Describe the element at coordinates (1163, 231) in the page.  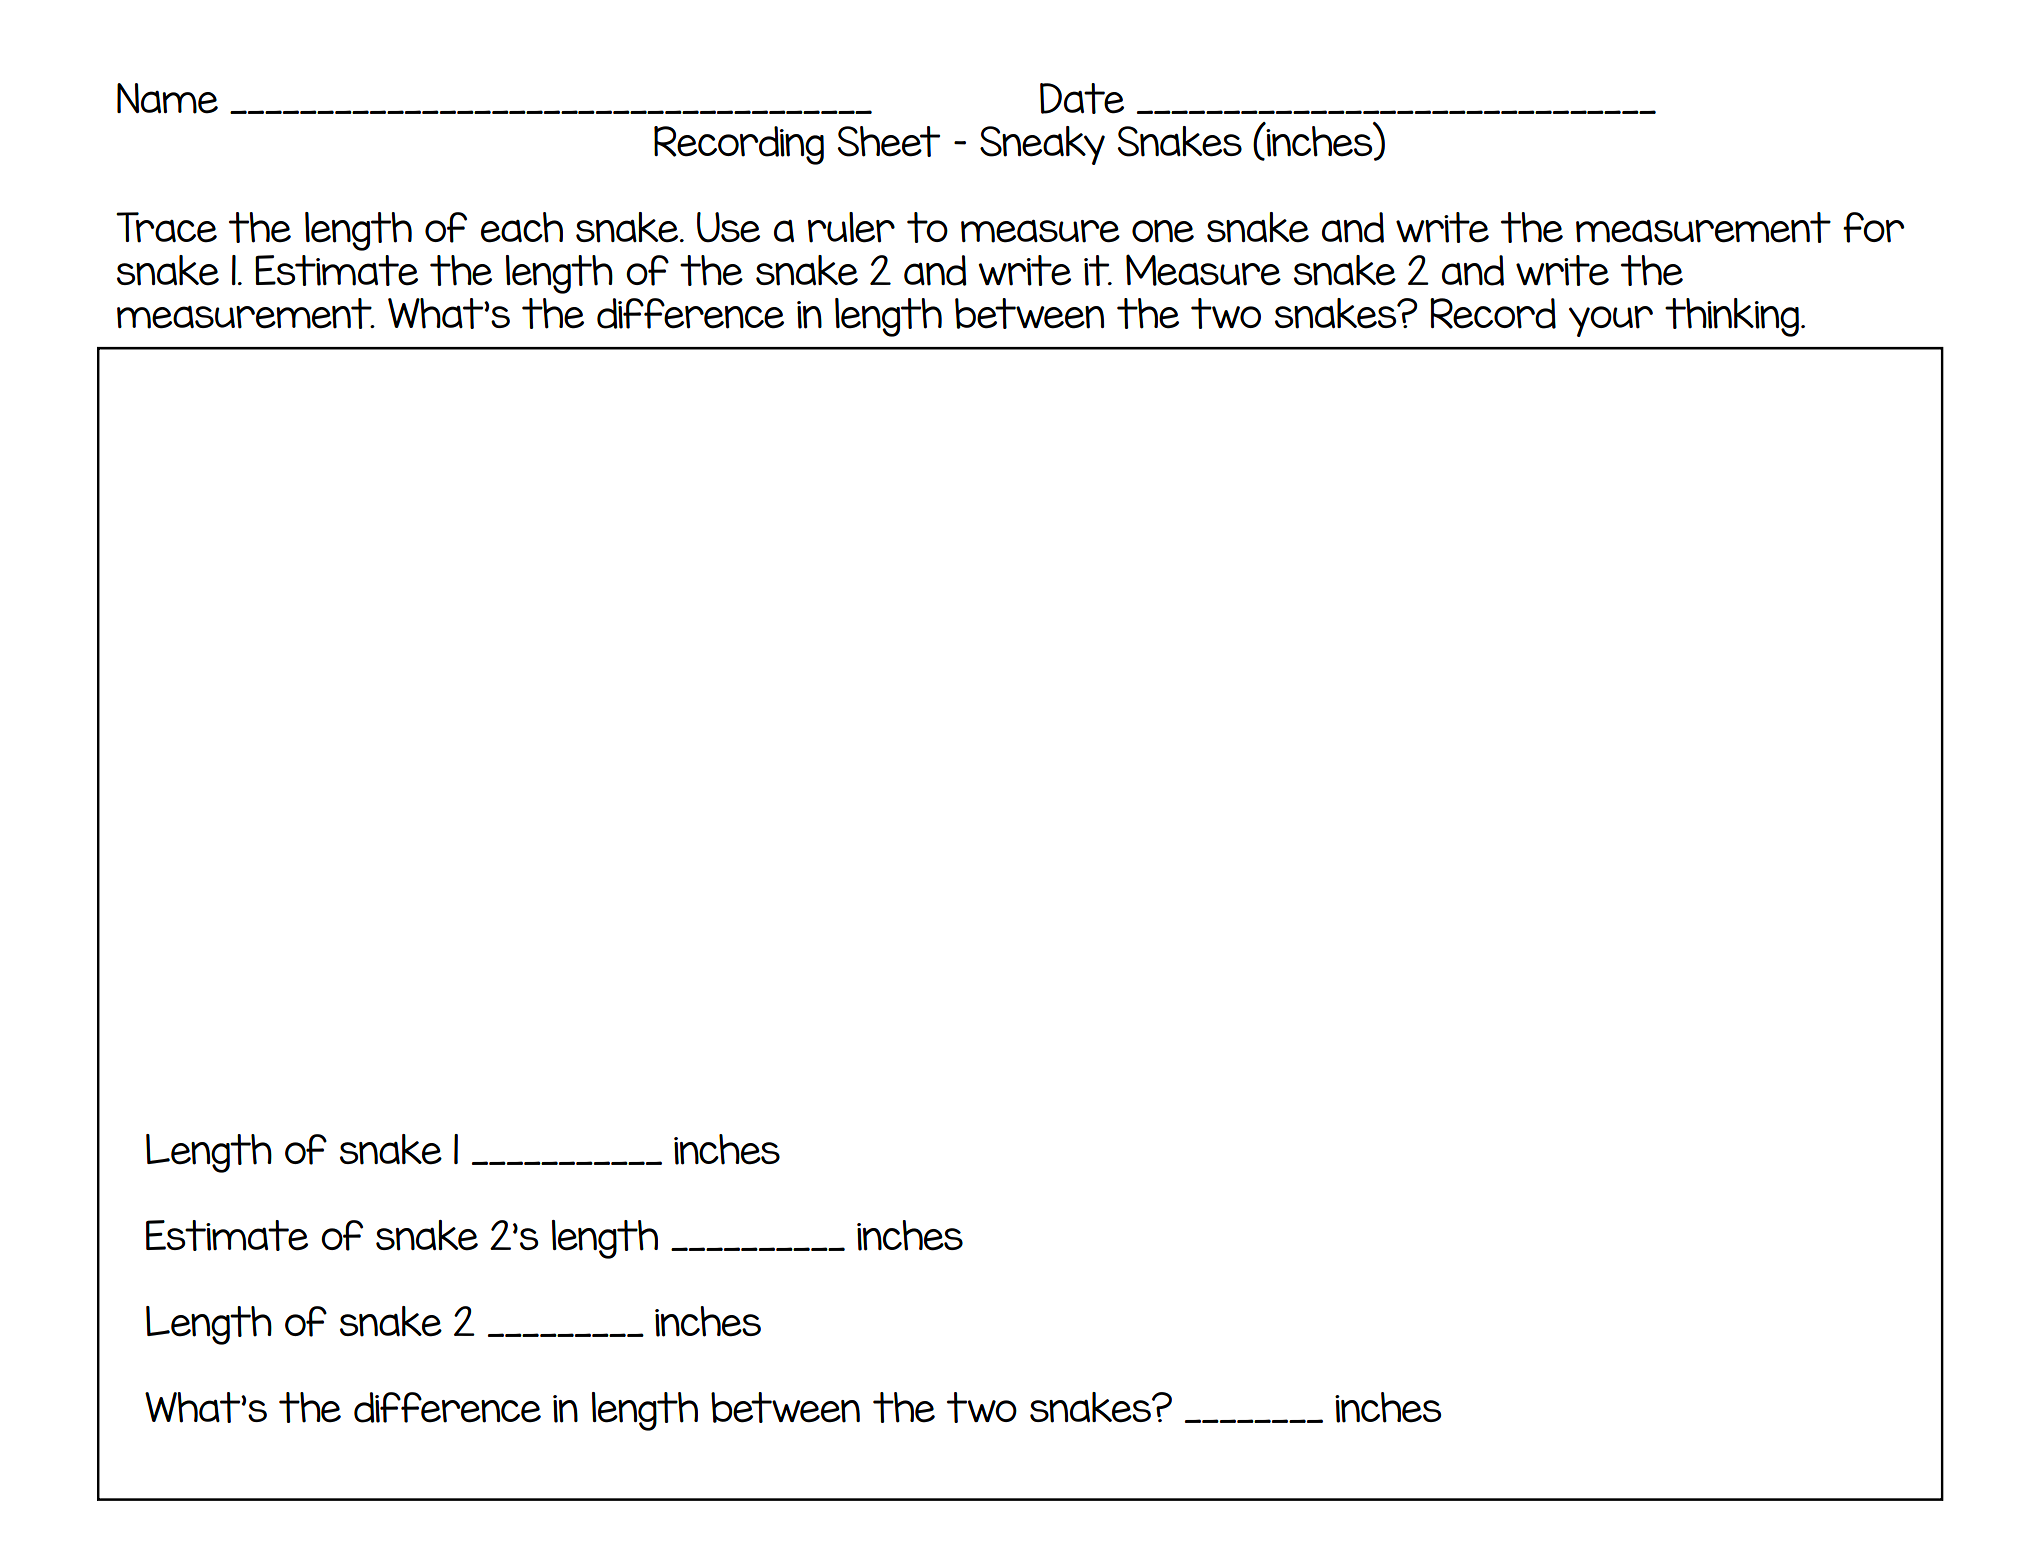
I see `one` at that location.
